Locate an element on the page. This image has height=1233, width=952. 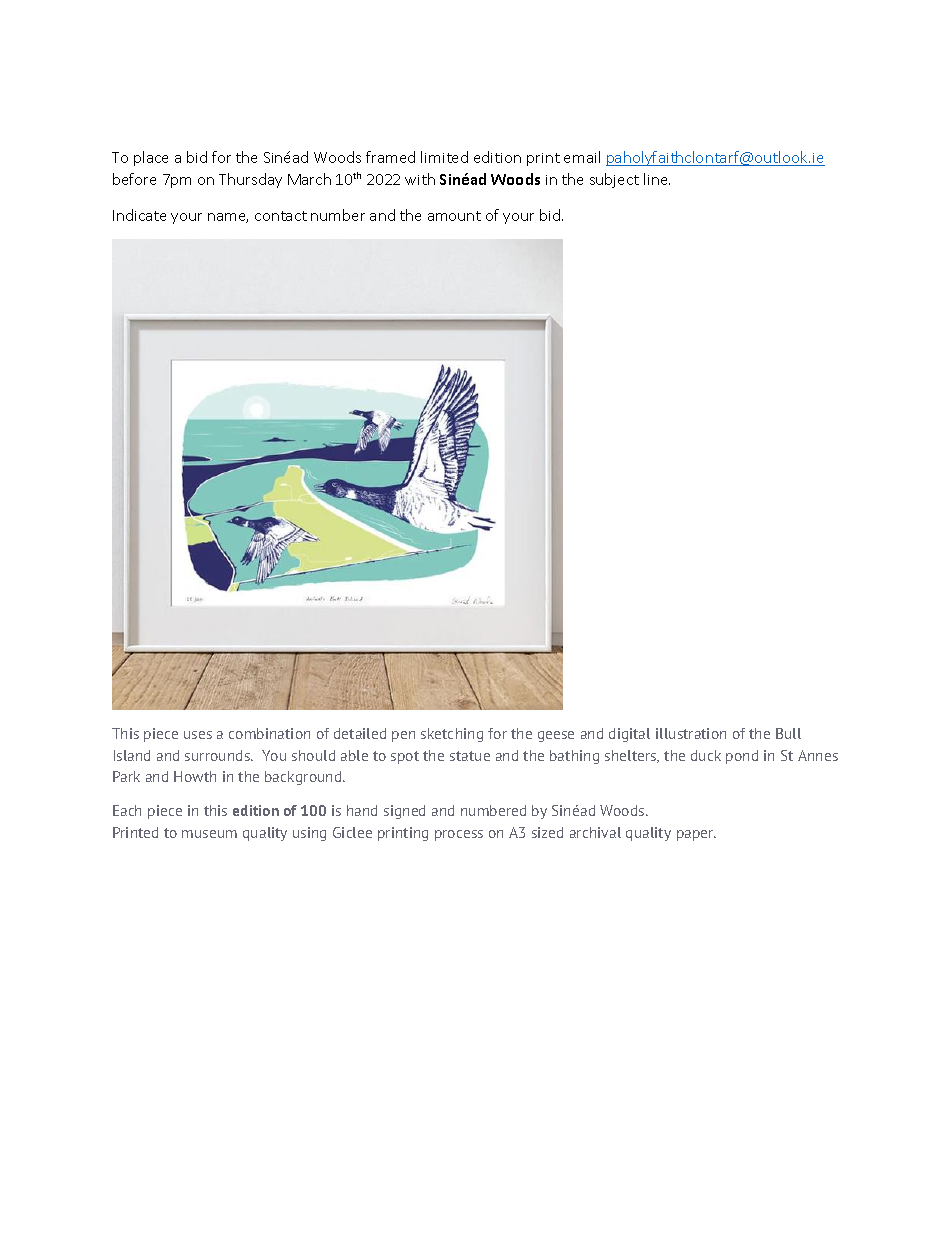
process is located at coordinates (459, 835).
